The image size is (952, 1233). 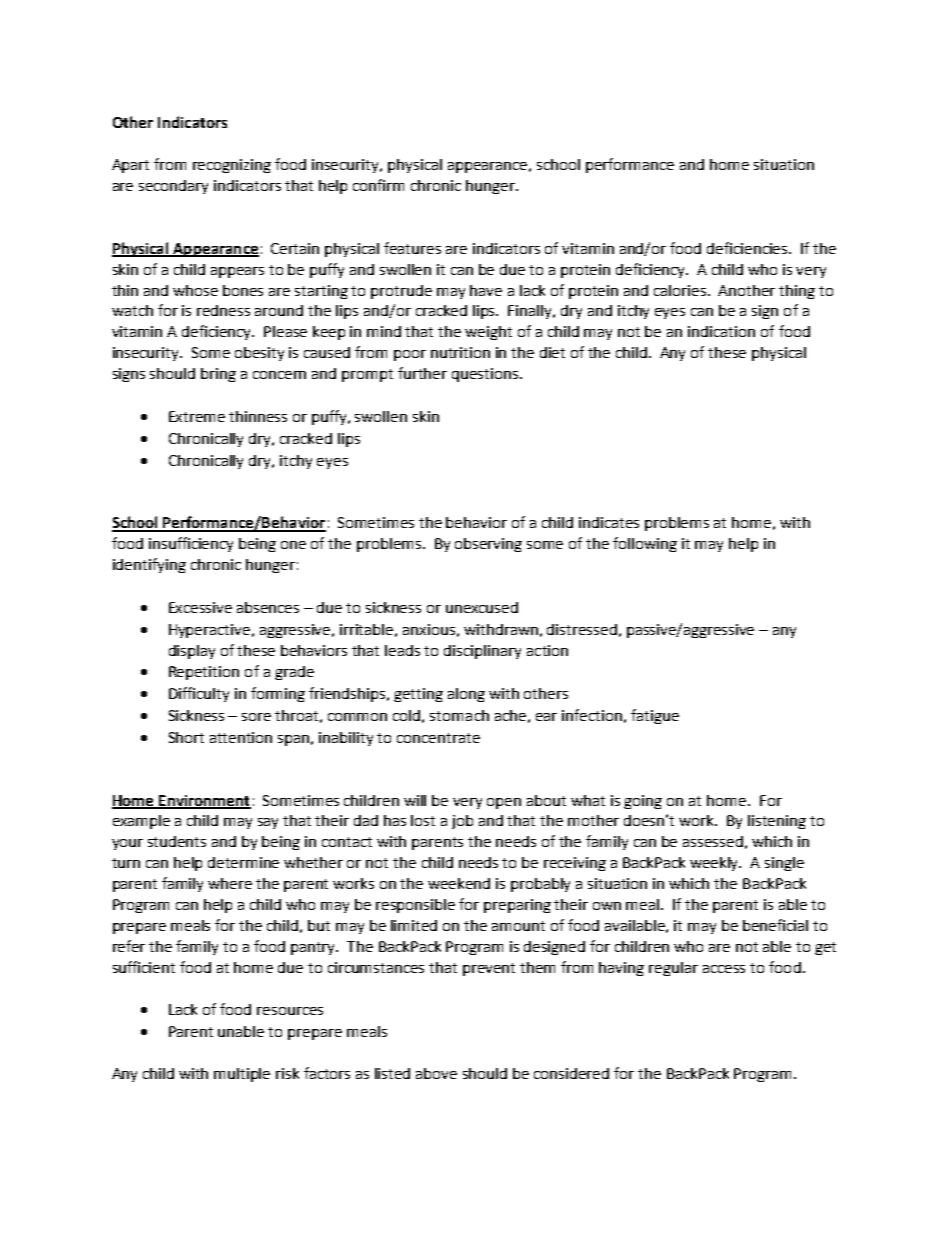 What do you see at coordinates (582, 629) in the screenshot?
I see `distressed` at bounding box center [582, 629].
